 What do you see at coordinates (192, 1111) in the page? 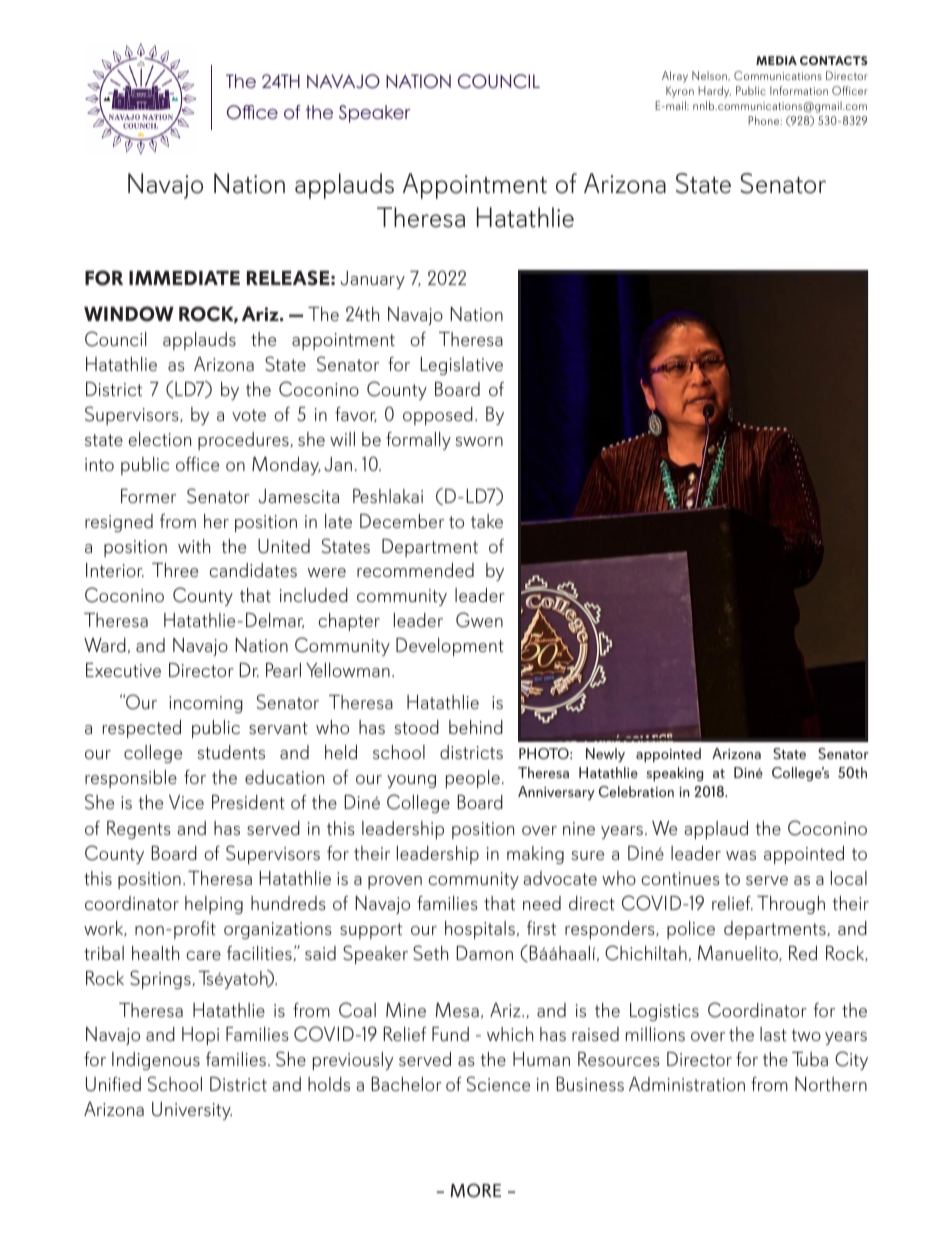
I see `University` at bounding box center [192, 1111].
